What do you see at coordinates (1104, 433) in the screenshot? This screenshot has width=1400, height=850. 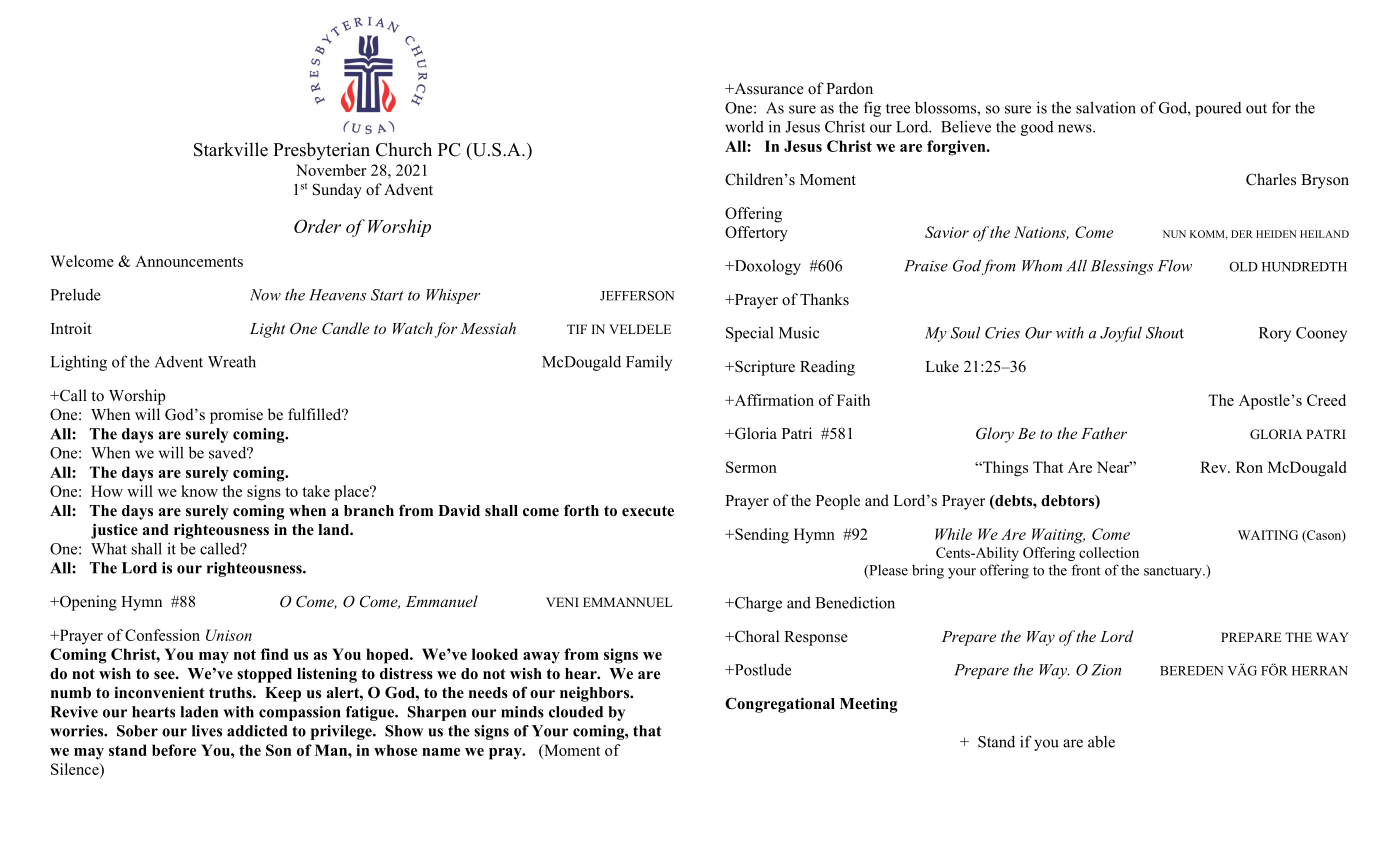 I see `Father` at bounding box center [1104, 433].
